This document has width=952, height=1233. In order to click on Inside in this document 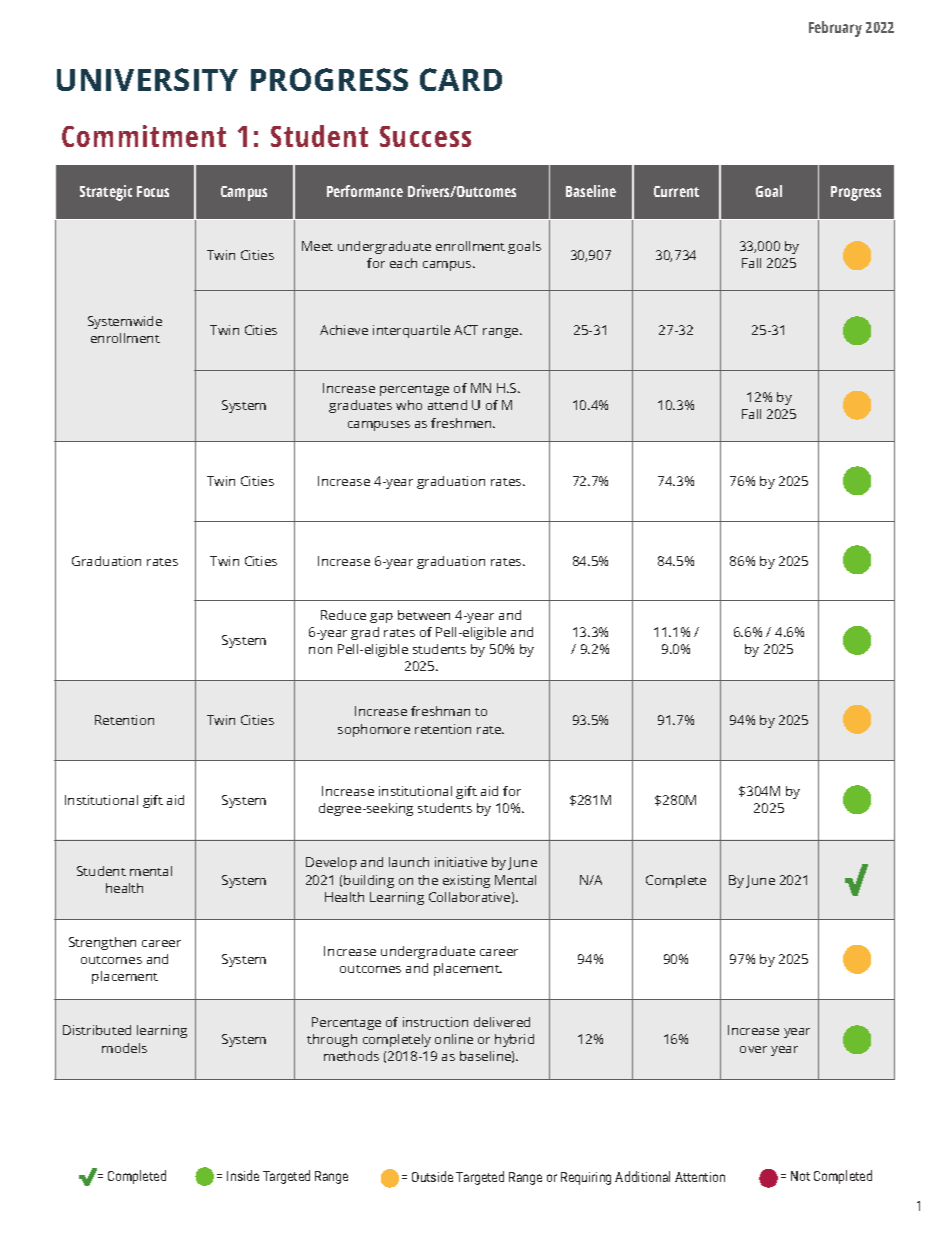, I will do `click(243, 1175)`.
